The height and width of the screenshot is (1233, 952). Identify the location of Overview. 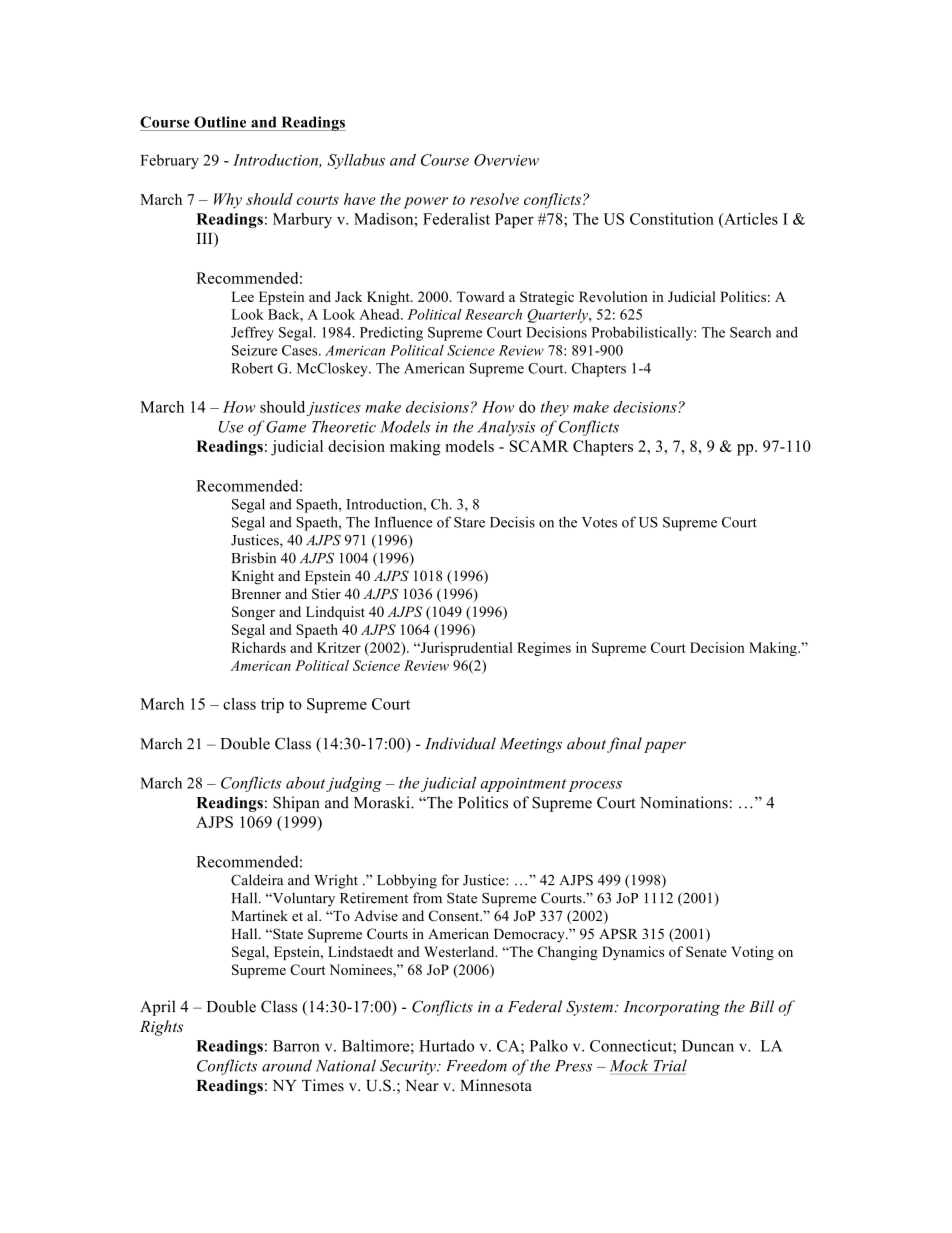
(506, 160).
